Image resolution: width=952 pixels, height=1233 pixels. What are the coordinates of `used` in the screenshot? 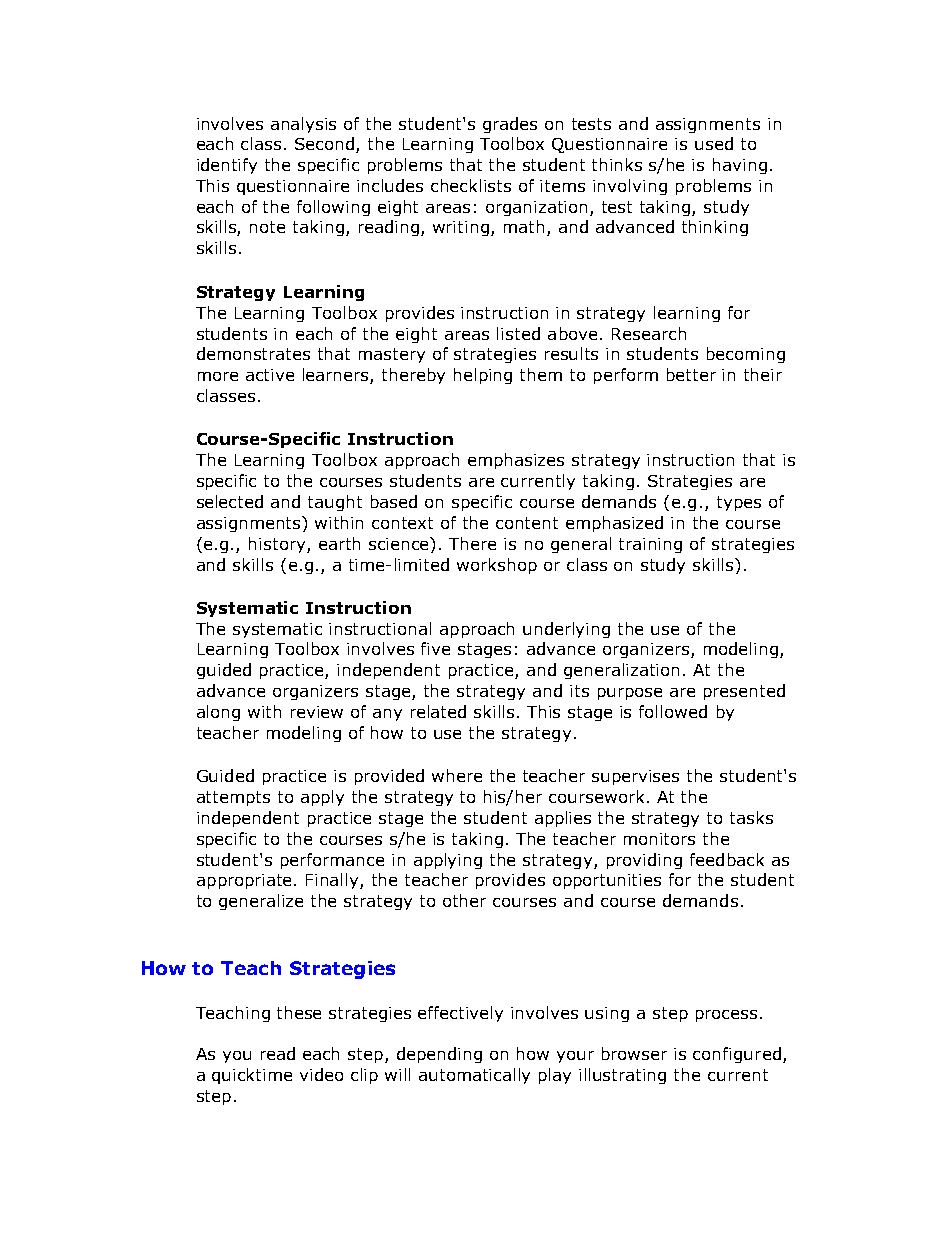 It's located at (714, 143).
